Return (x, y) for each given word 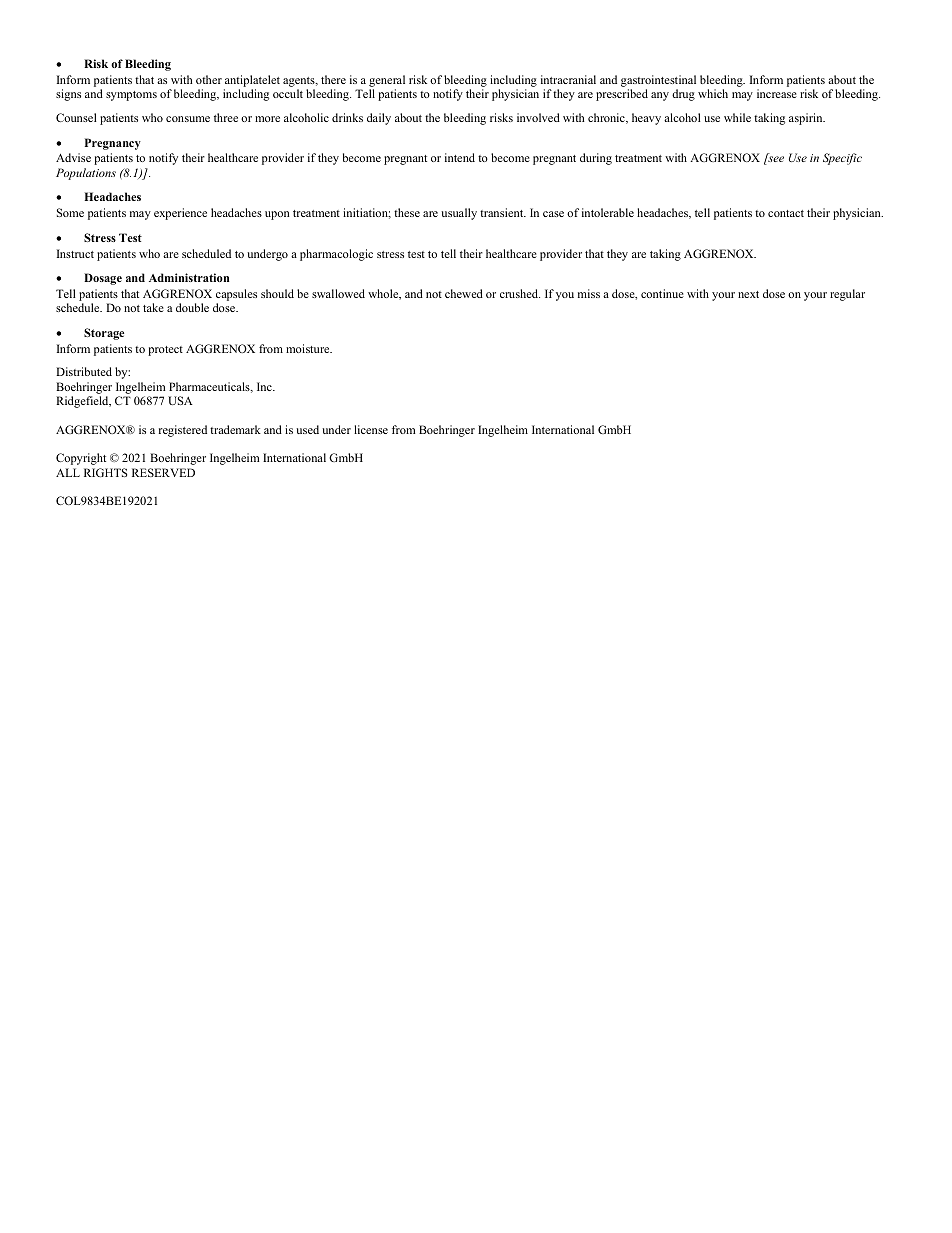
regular (847, 295)
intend (460, 157)
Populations (86, 174)
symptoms (131, 96)
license (371, 429)
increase (777, 93)
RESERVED (163, 472)
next (748, 294)
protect (165, 351)
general (387, 82)
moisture (309, 348)
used (307, 429)
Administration (189, 277)
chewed (464, 293)
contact (786, 213)
